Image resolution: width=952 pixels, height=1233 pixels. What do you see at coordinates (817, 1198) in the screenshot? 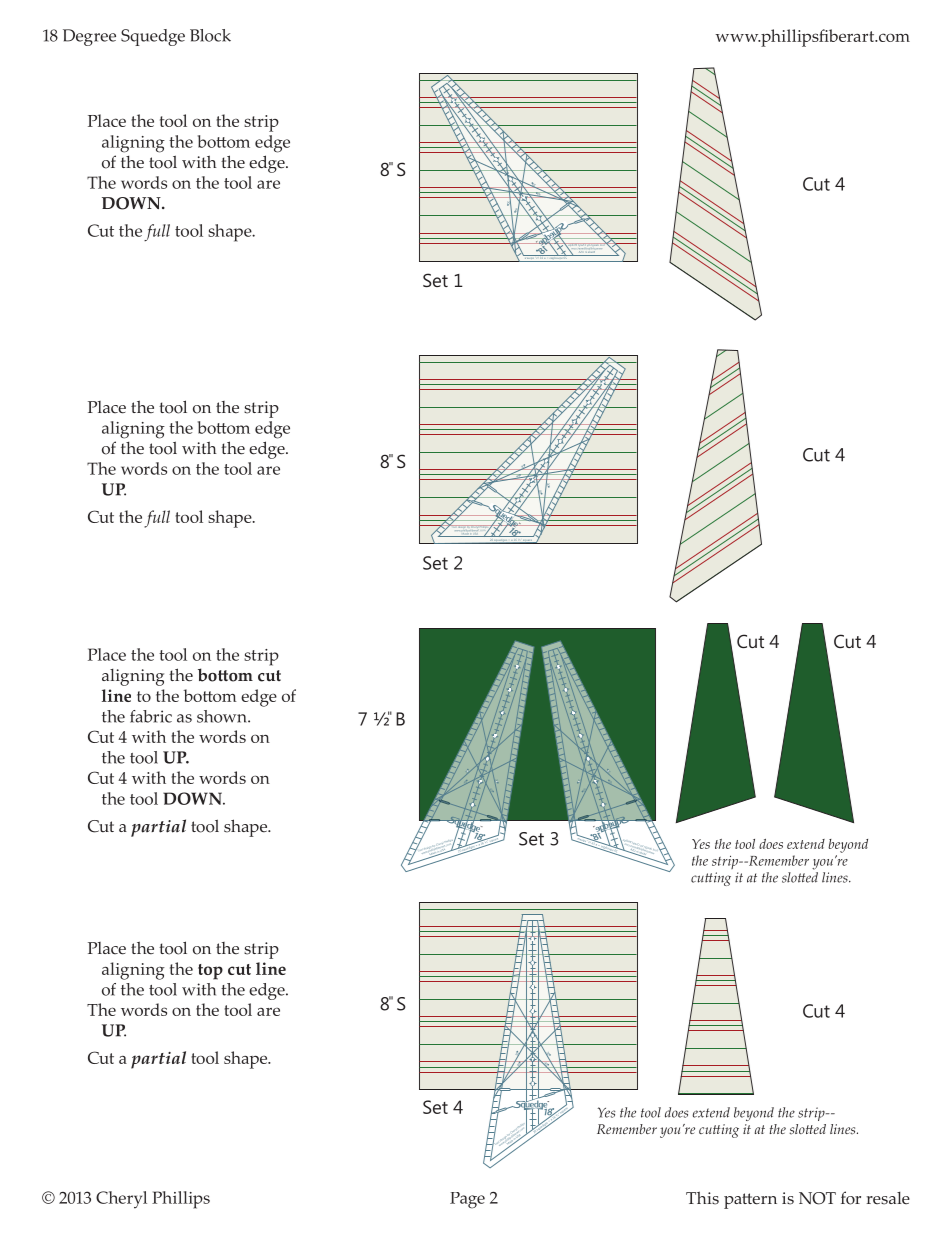
I see `NOT` at bounding box center [817, 1198].
